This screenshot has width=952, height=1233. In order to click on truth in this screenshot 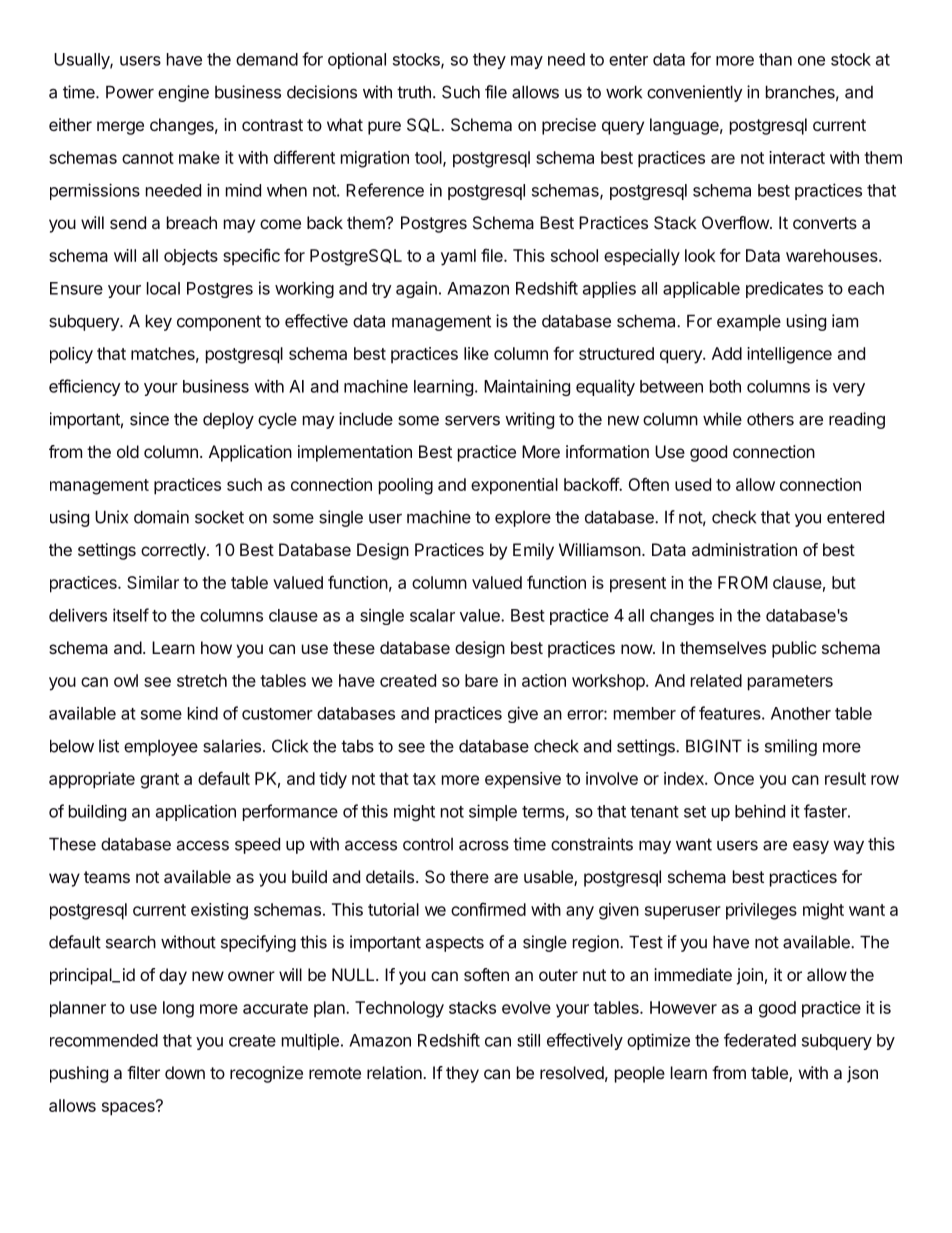, I will do `click(414, 92)`.
